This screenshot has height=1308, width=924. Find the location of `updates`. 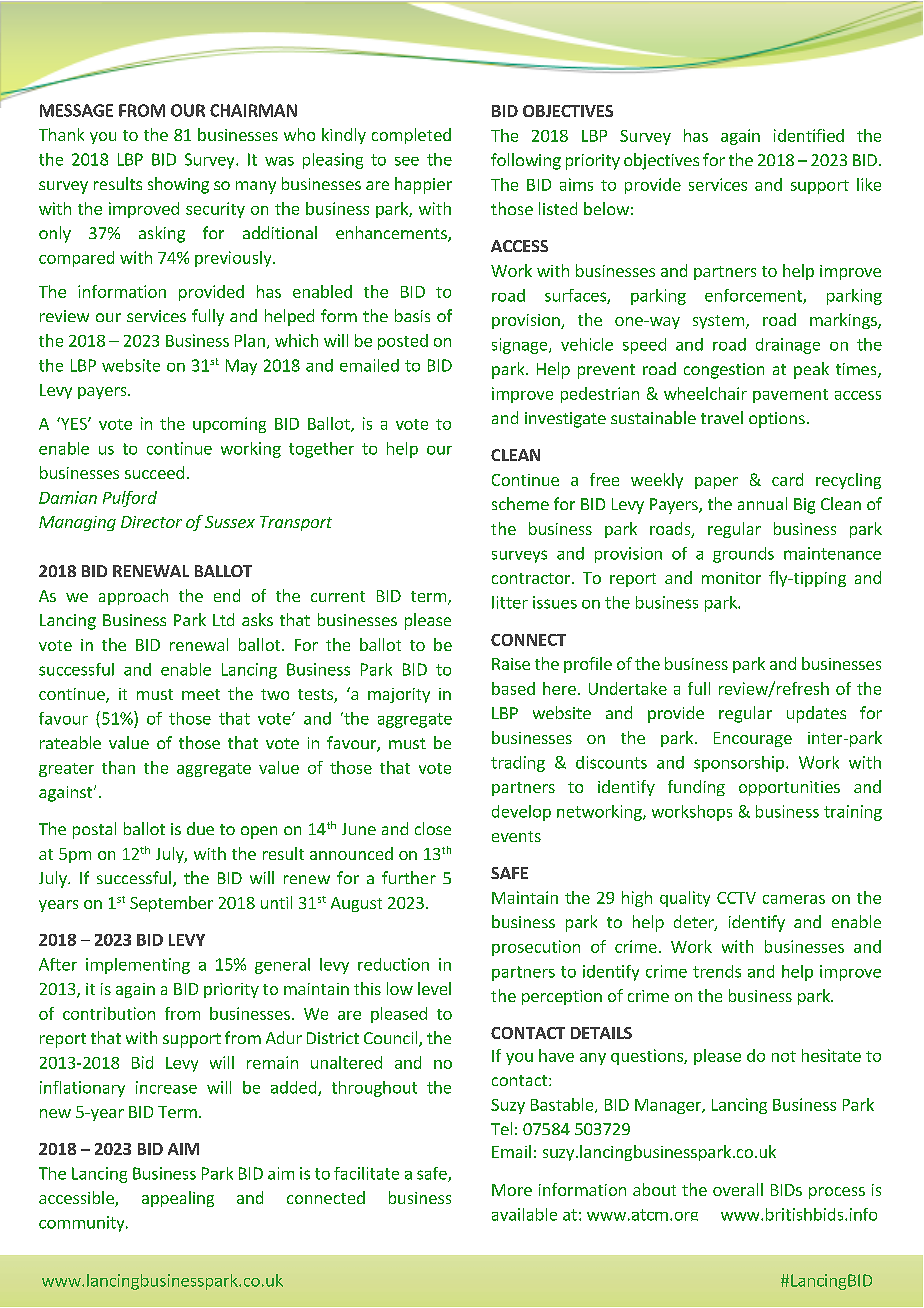

updates is located at coordinates (816, 714).
